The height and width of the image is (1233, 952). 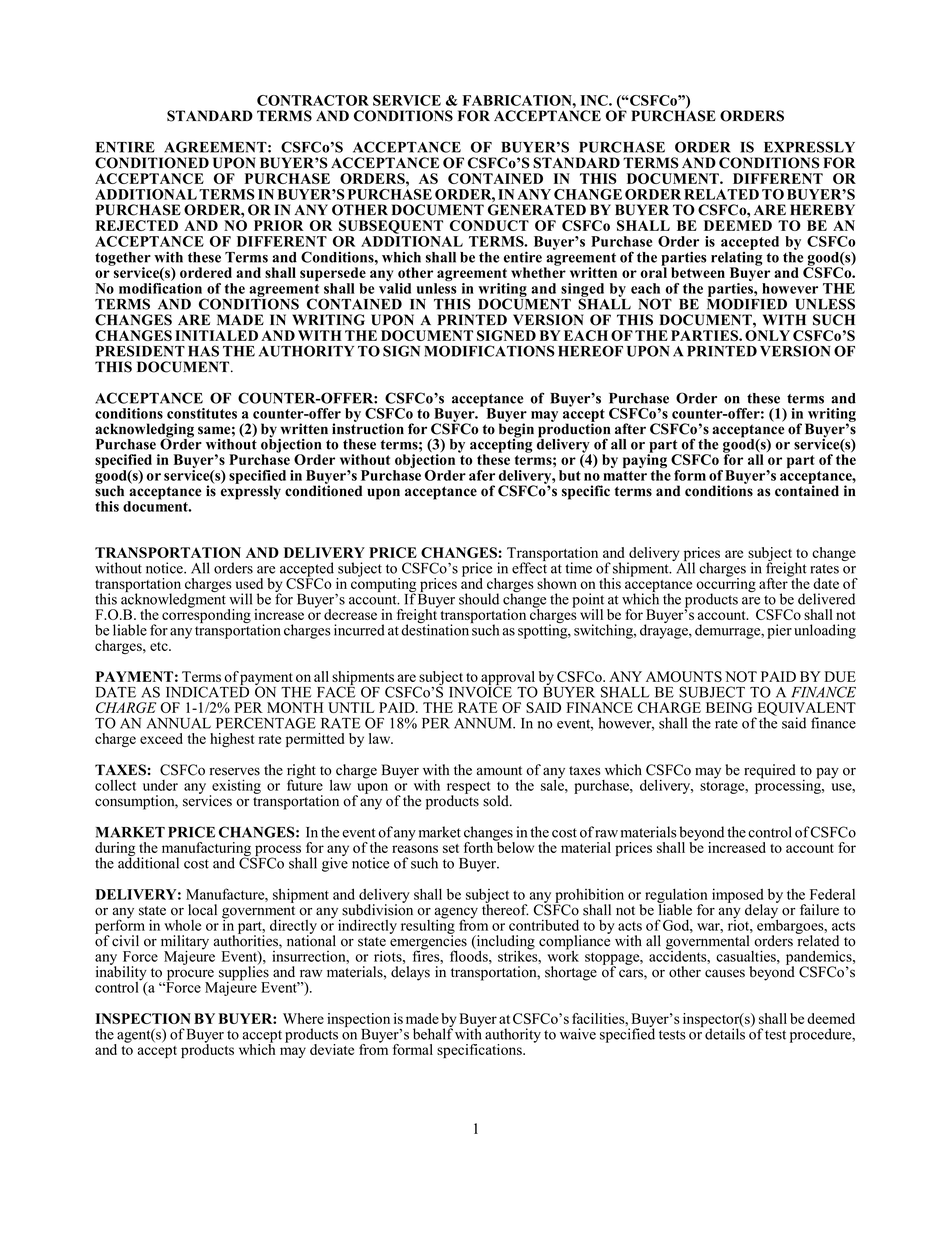 I want to click on HEREBY, so click(x=822, y=209).
